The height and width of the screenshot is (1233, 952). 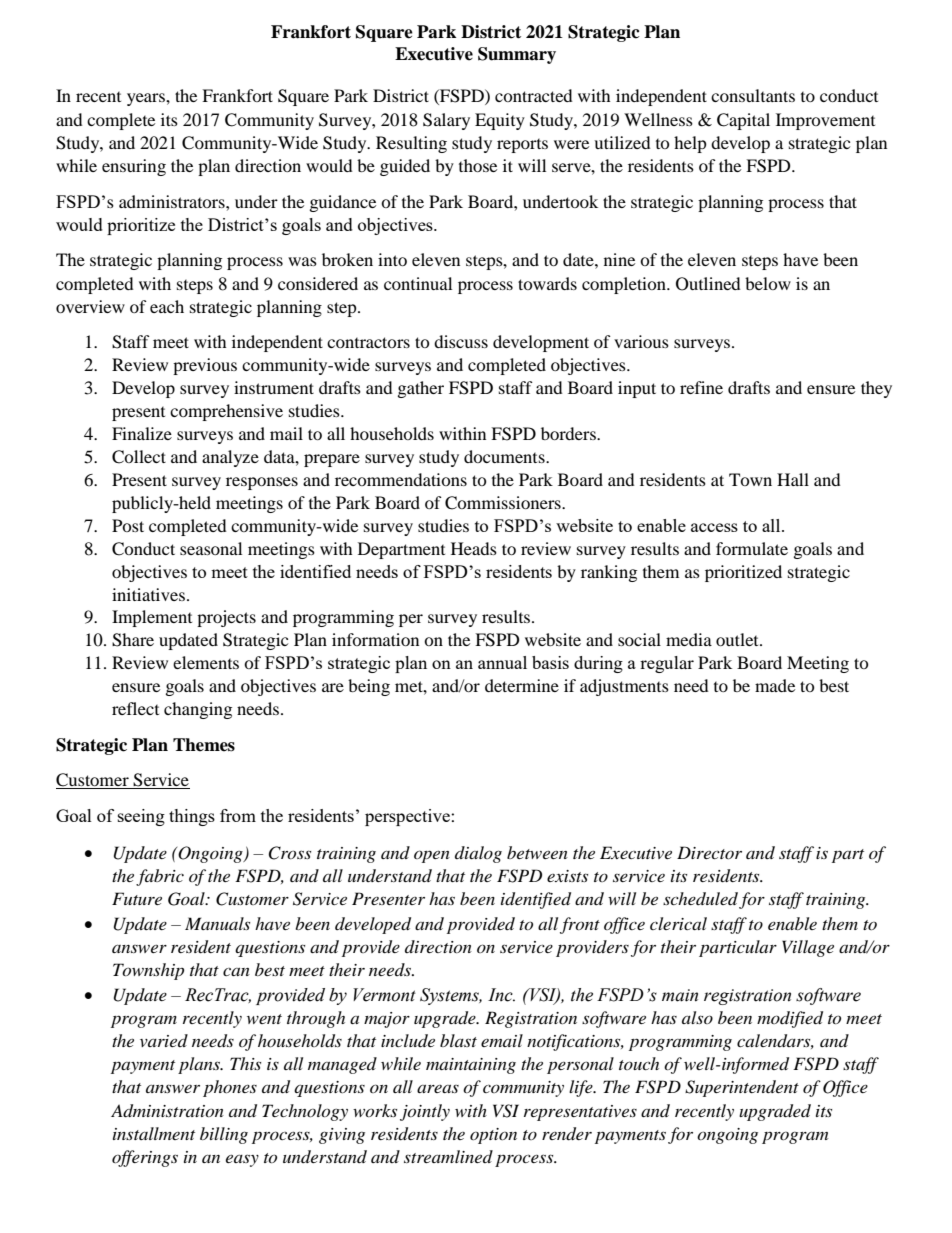 What do you see at coordinates (160, 877) in the screenshot?
I see `fabric` at bounding box center [160, 877].
